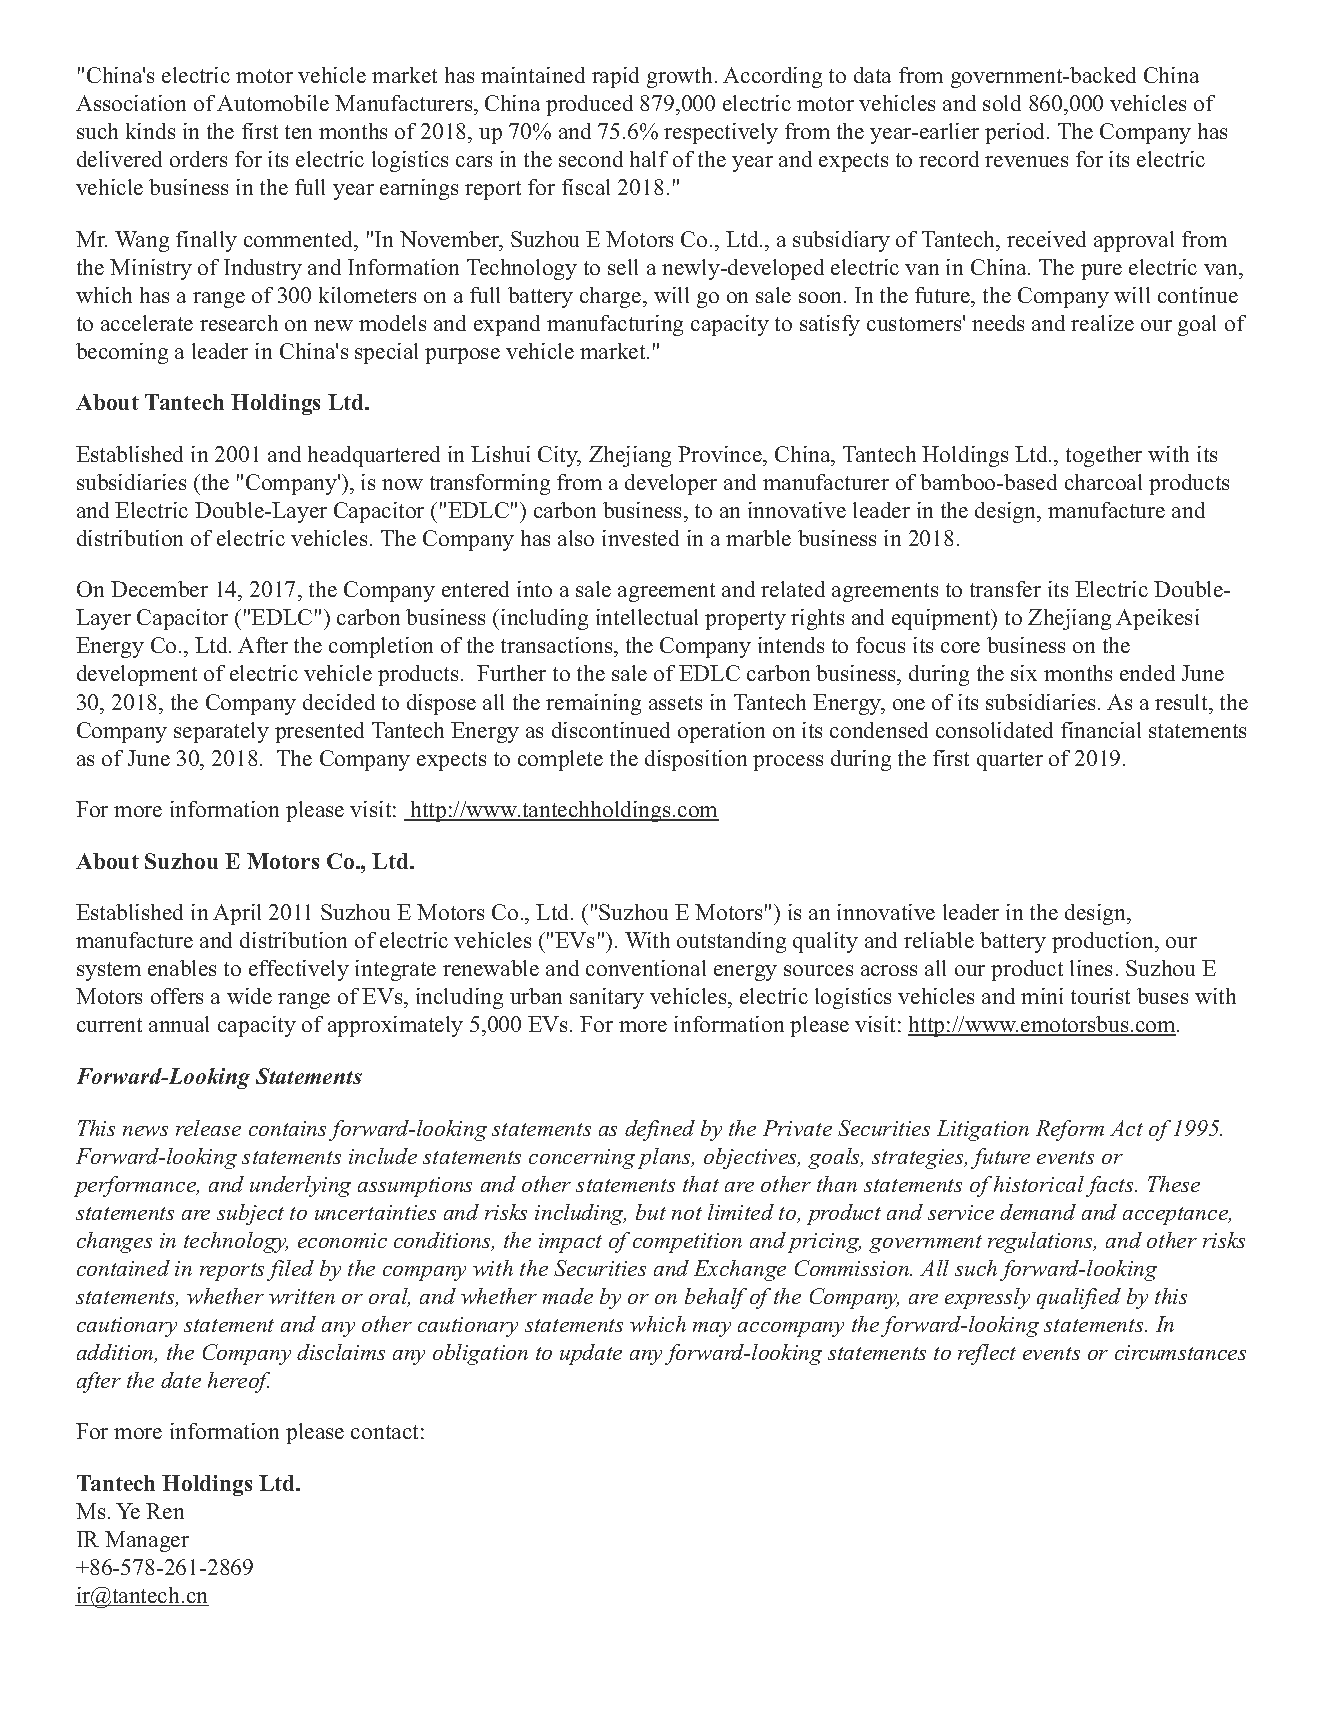  Describe the element at coordinates (159, 589) in the image. I see `December` at that location.
